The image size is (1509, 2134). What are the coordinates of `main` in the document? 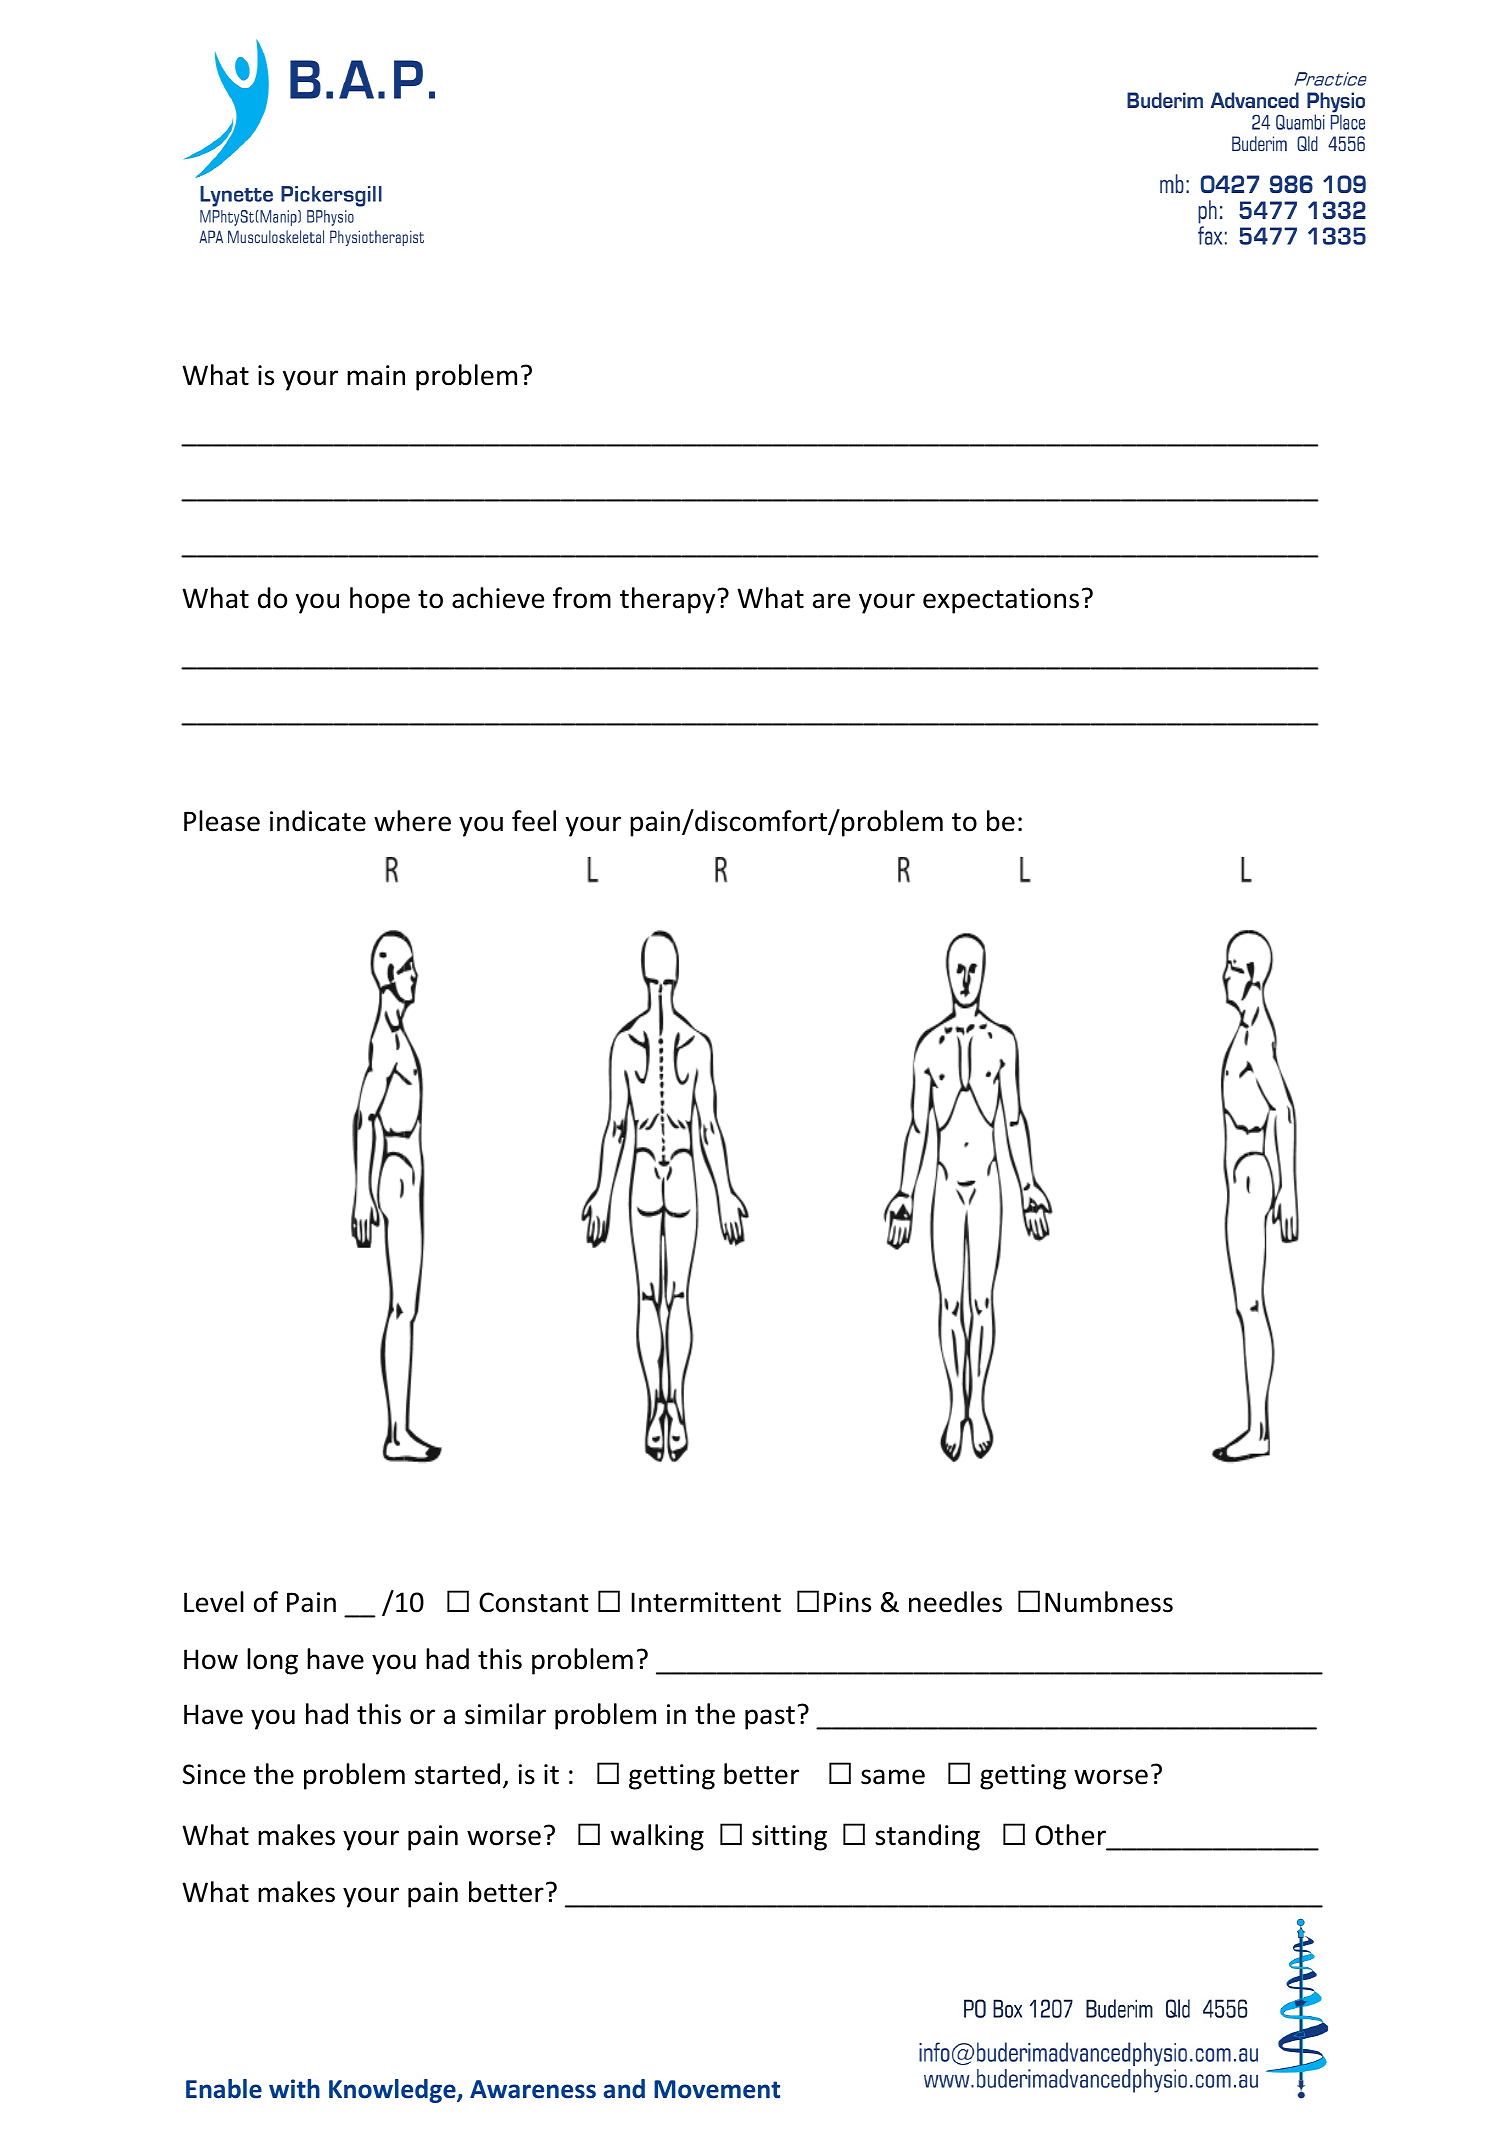 It's located at (376, 375).
